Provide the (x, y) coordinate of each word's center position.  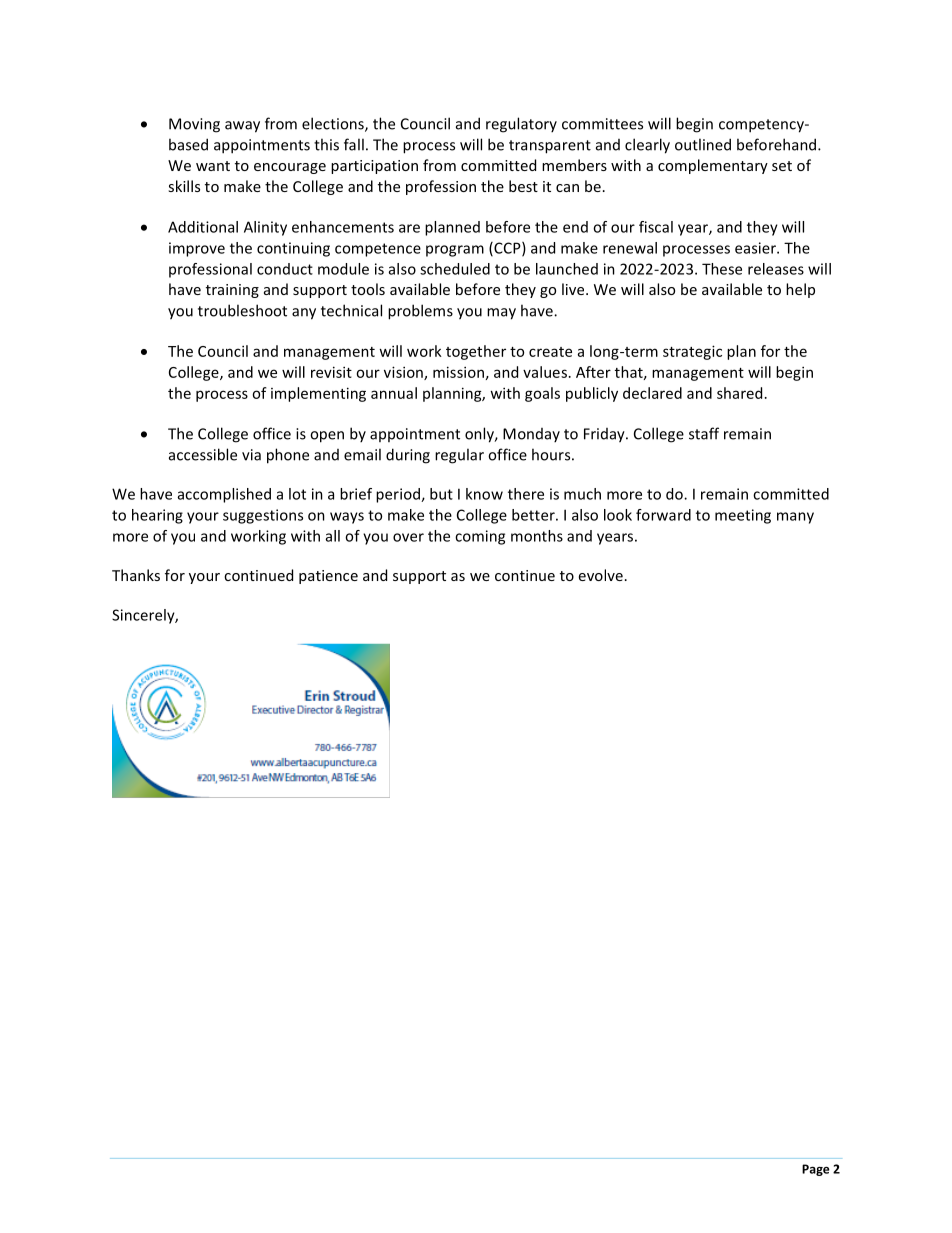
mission (458, 372)
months (537, 536)
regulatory (521, 125)
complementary (713, 166)
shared (739, 393)
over (408, 537)
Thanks (136, 575)
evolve (601, 575)
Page (816, 1170)
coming (480, 537)
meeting (743, 516)
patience (328, 577)
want (213, 166)
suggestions (263, 516)
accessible (203, 454)
